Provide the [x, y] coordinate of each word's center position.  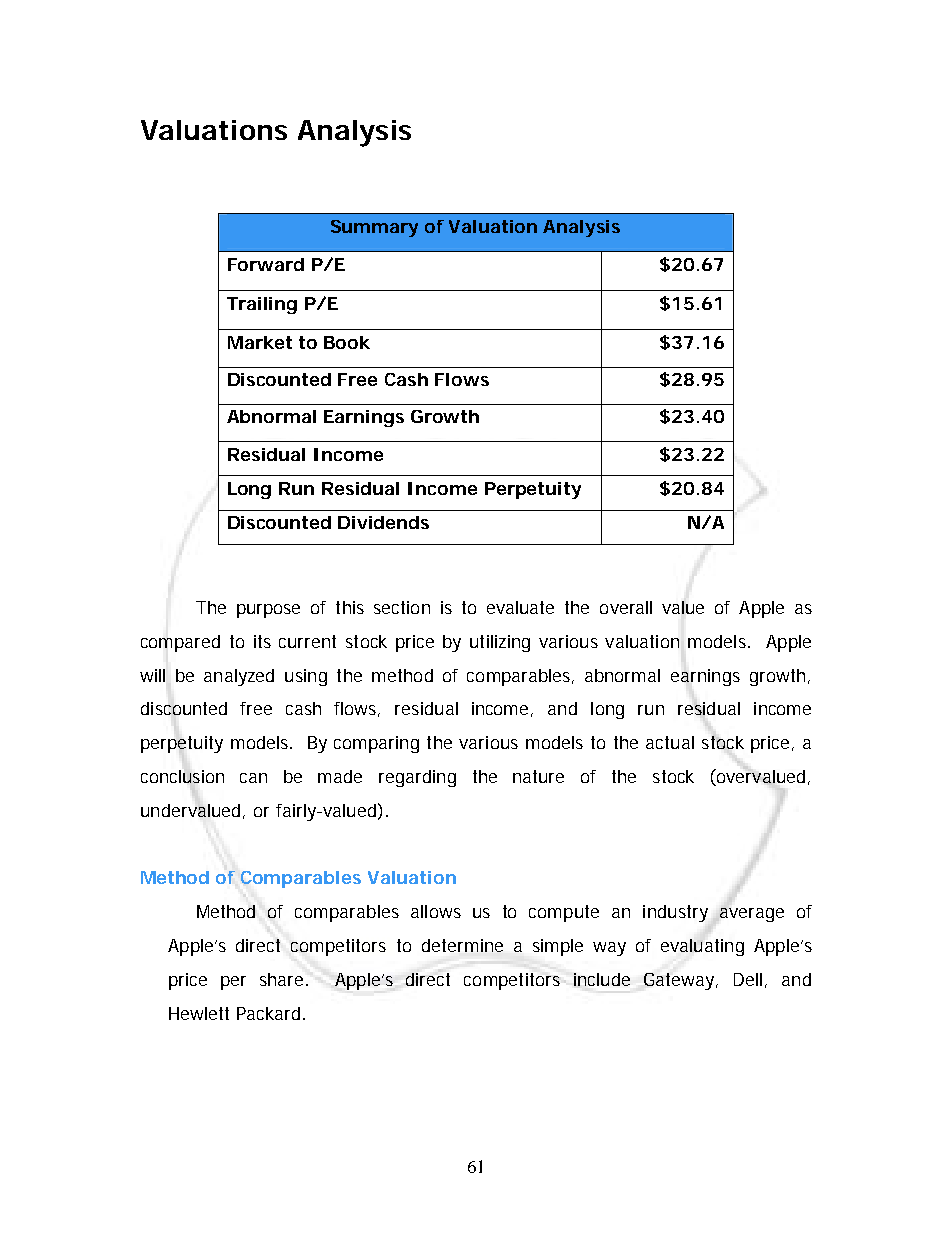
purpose [268, 611]
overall [626, 607]
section [402, 607]
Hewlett [199, 1013]
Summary [374, 228]
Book [347, 342]
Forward [266, 264]
